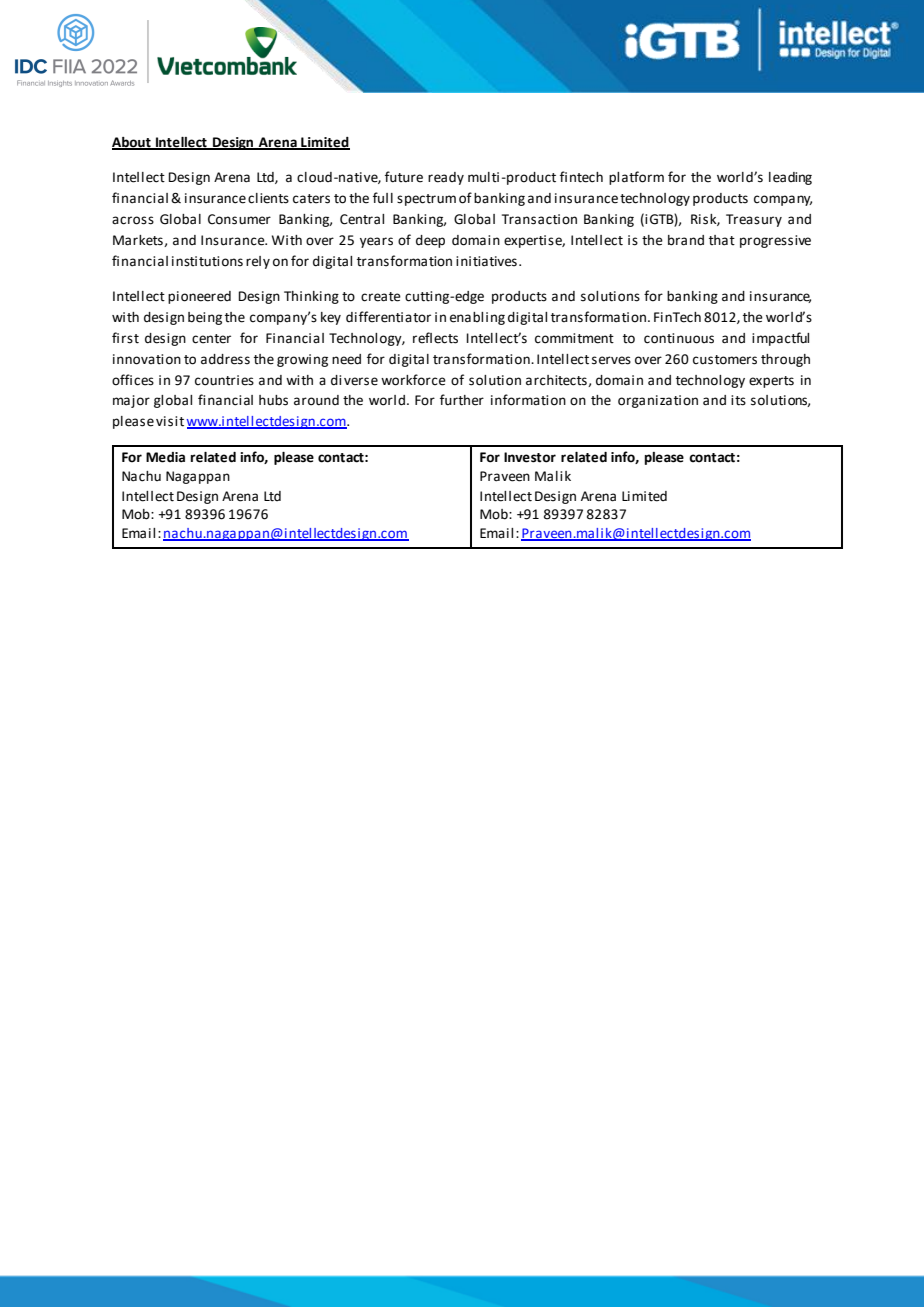  Describe the element at coordinates (413, 380) in the document. I see `workforce` at that location.
